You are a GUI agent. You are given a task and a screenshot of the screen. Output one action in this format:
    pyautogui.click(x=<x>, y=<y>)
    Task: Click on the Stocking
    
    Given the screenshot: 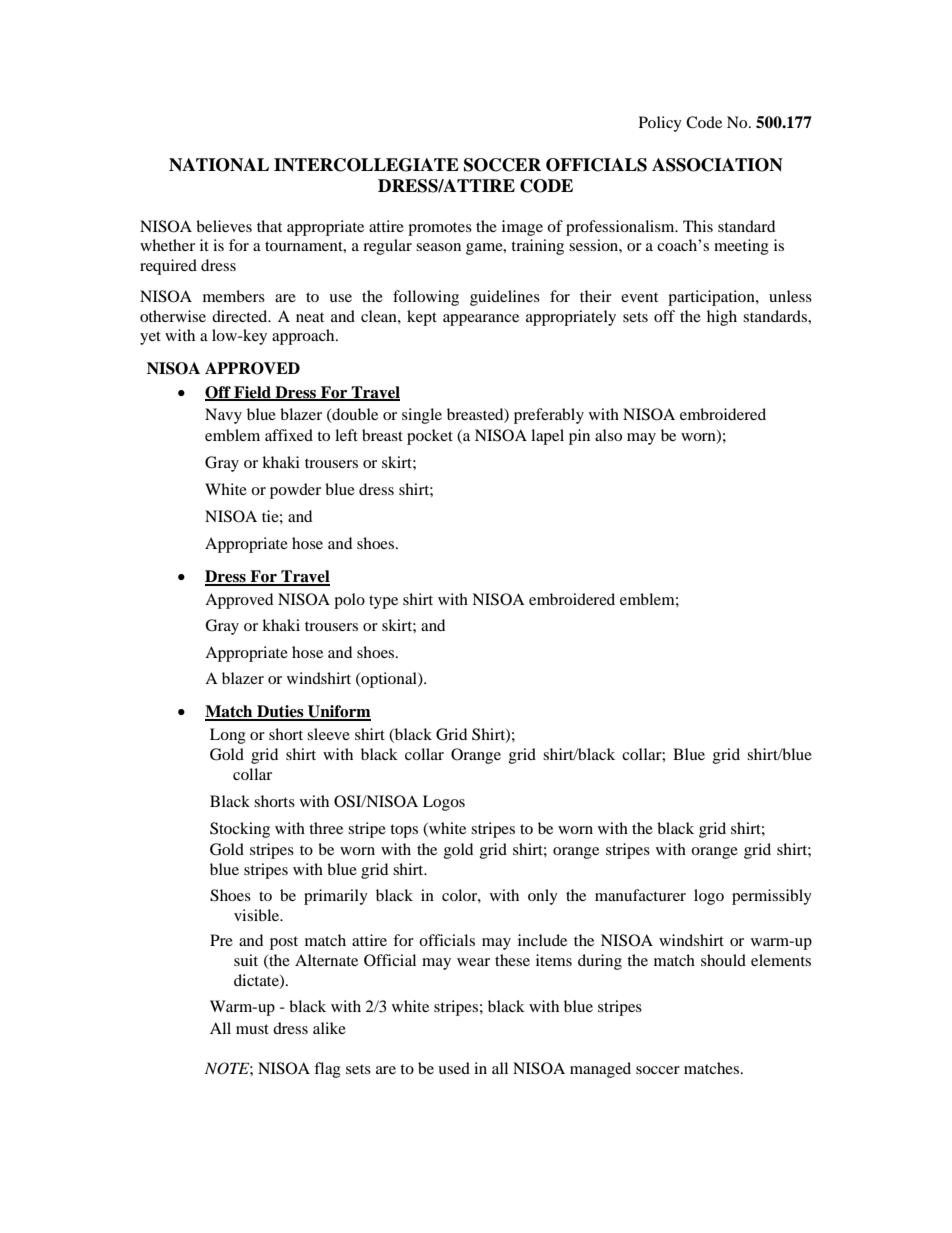 What is the action you would take?
    pyautogui.click(x=240, y=830)
